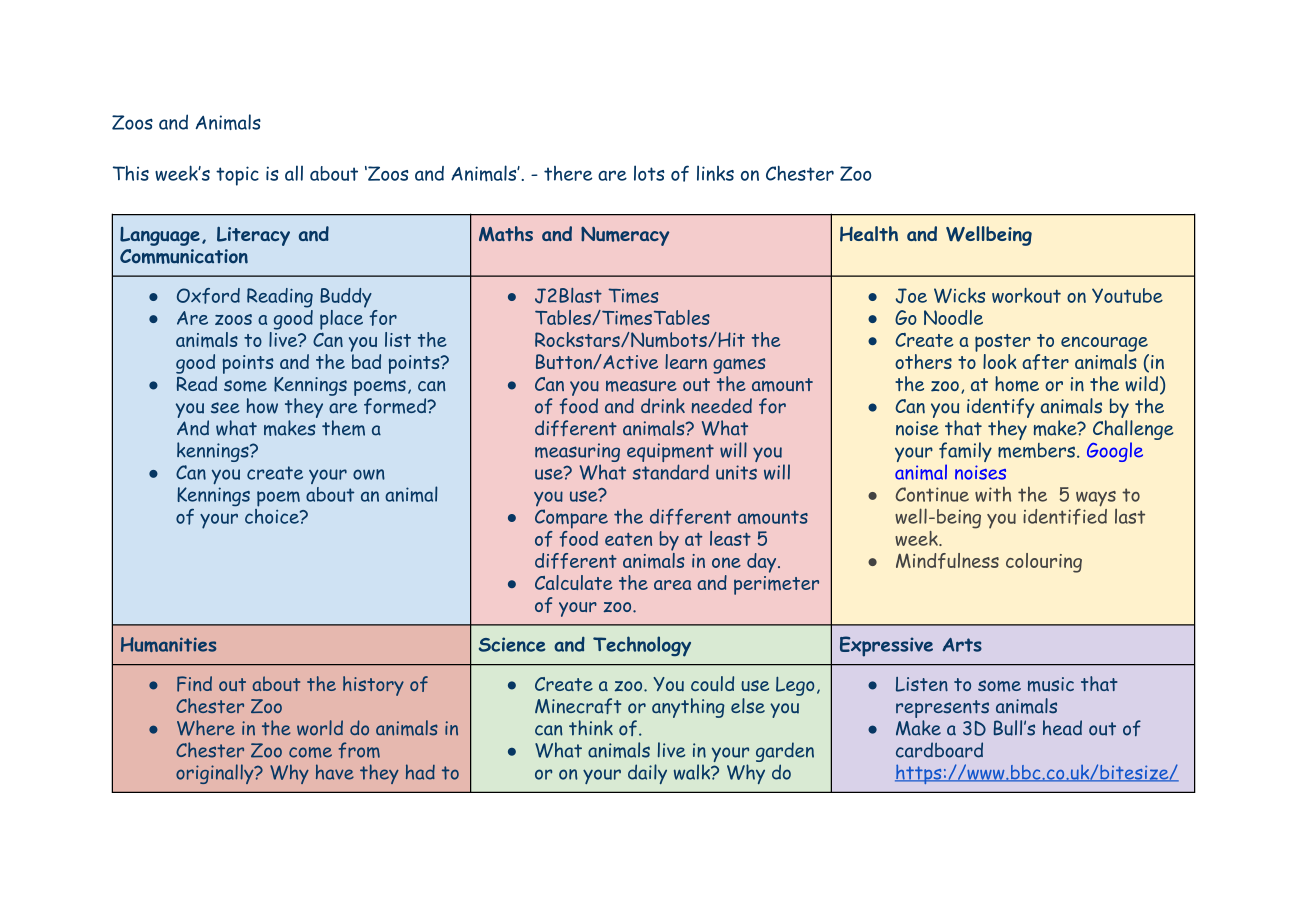  What do you see at coordinates (237, 176) in the page?
I see `topic` at bounding box center [237, 176].
